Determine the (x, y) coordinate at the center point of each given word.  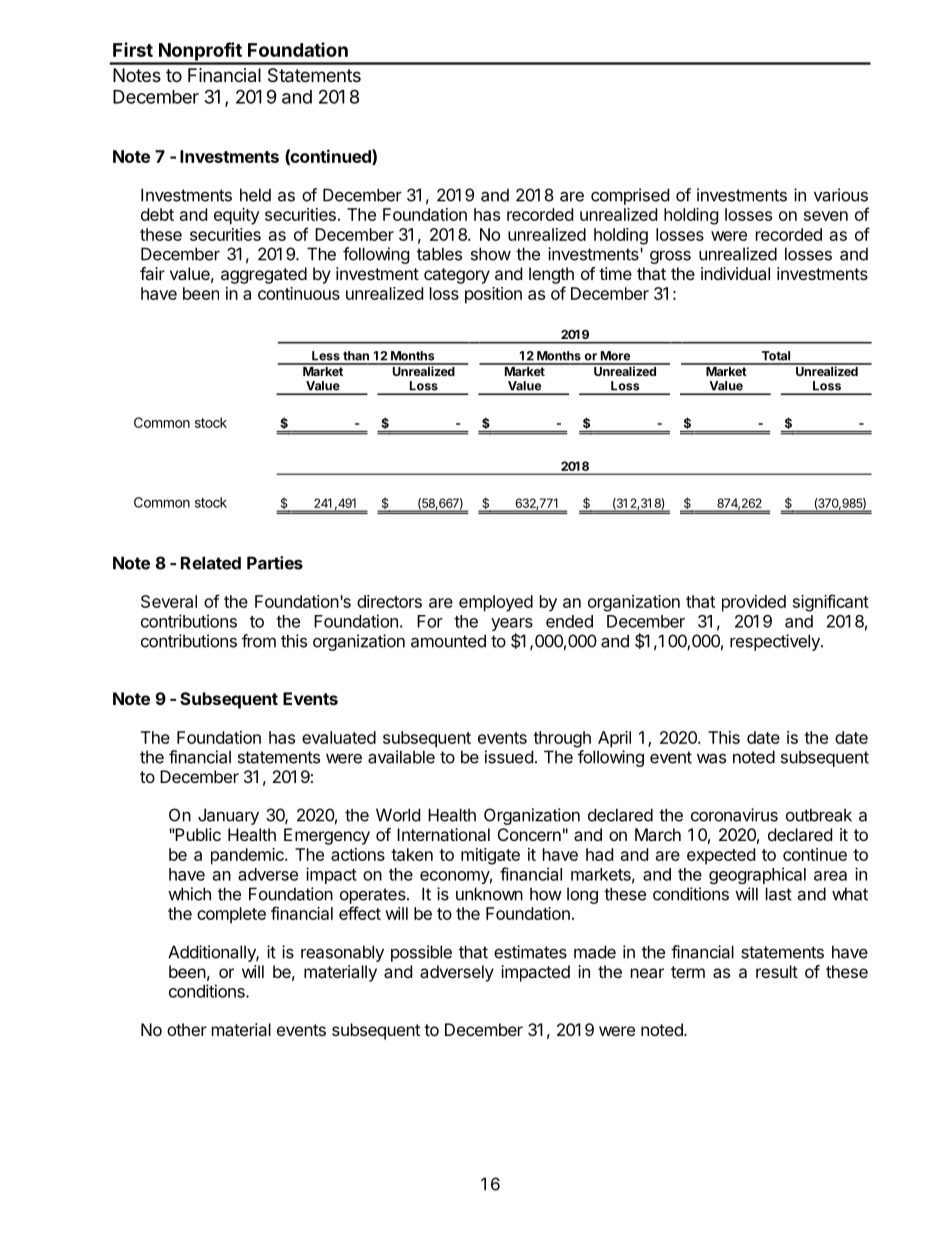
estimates (530, 952)
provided (754, 603)
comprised (630, 196)
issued (509, 757)
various (841, 195)
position (493, 295)
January (228, 816)
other (187, 1029)
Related (211, 563)
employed (496, 603)
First (133, 49)
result (777, 971)
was (711, 758)
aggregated (264, 275)
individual (735, 273)
